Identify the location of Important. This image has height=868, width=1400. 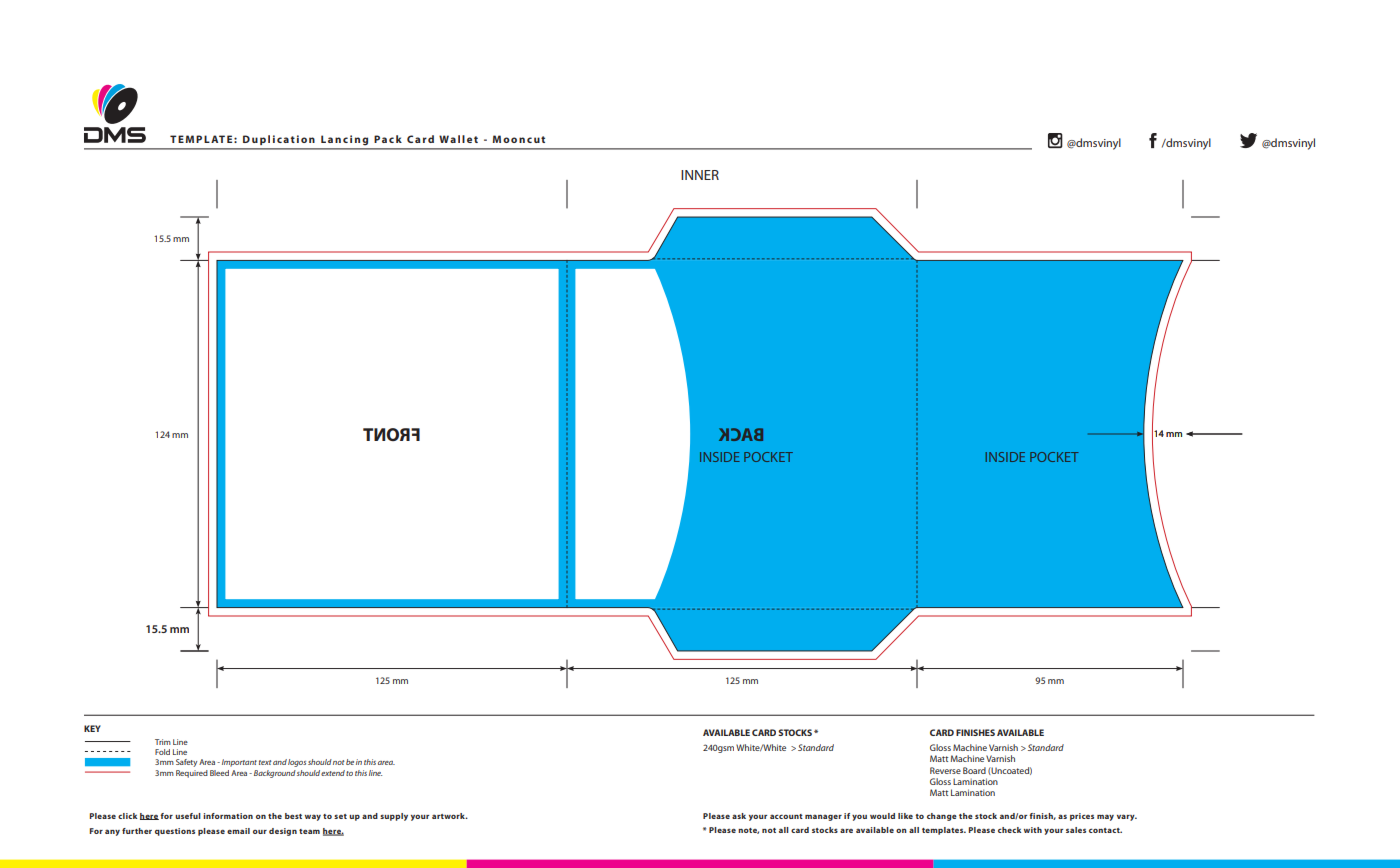
(239, 763).
